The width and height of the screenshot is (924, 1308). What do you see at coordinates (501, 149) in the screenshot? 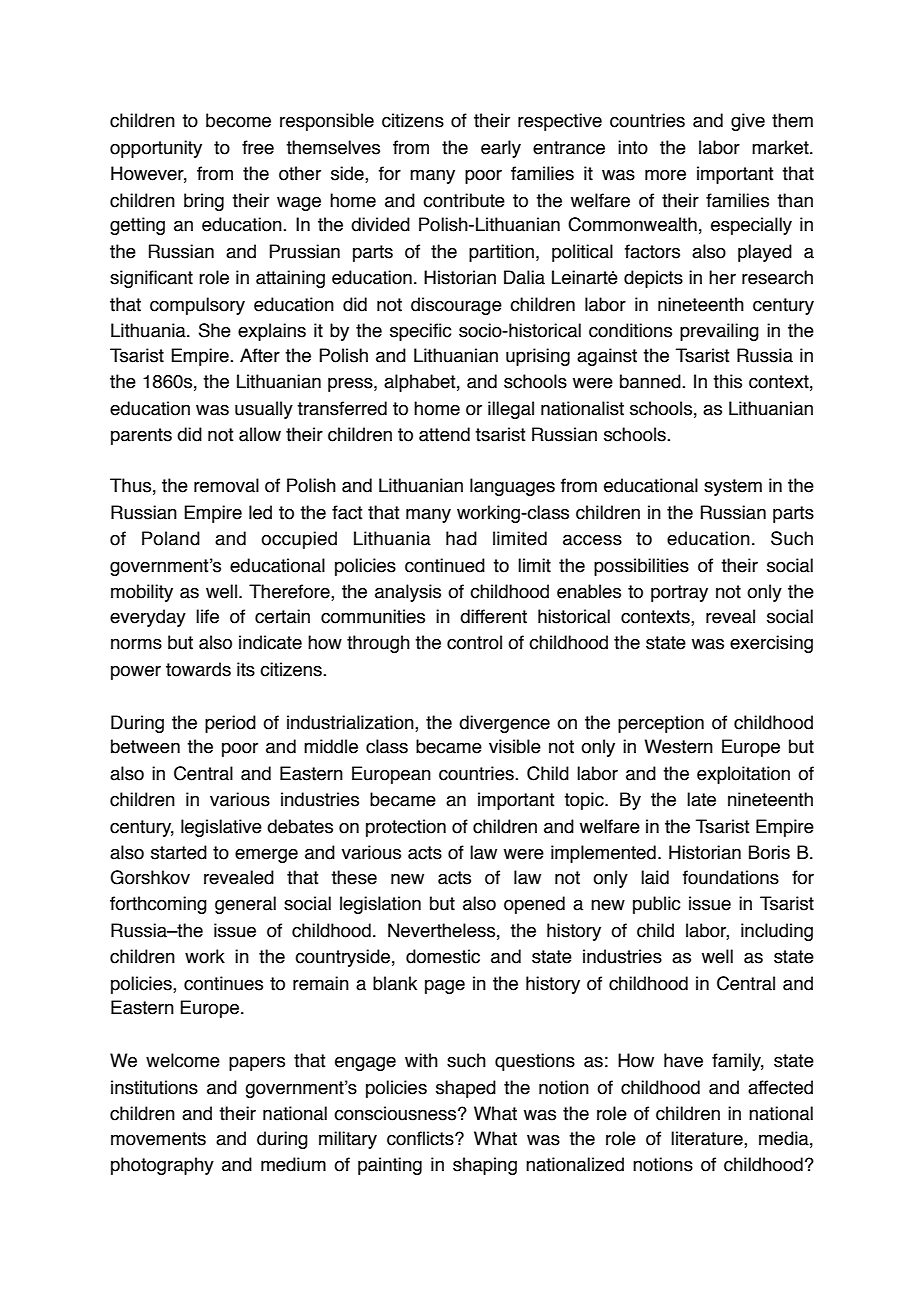
I see `early` at bounding box center [501, 149].
